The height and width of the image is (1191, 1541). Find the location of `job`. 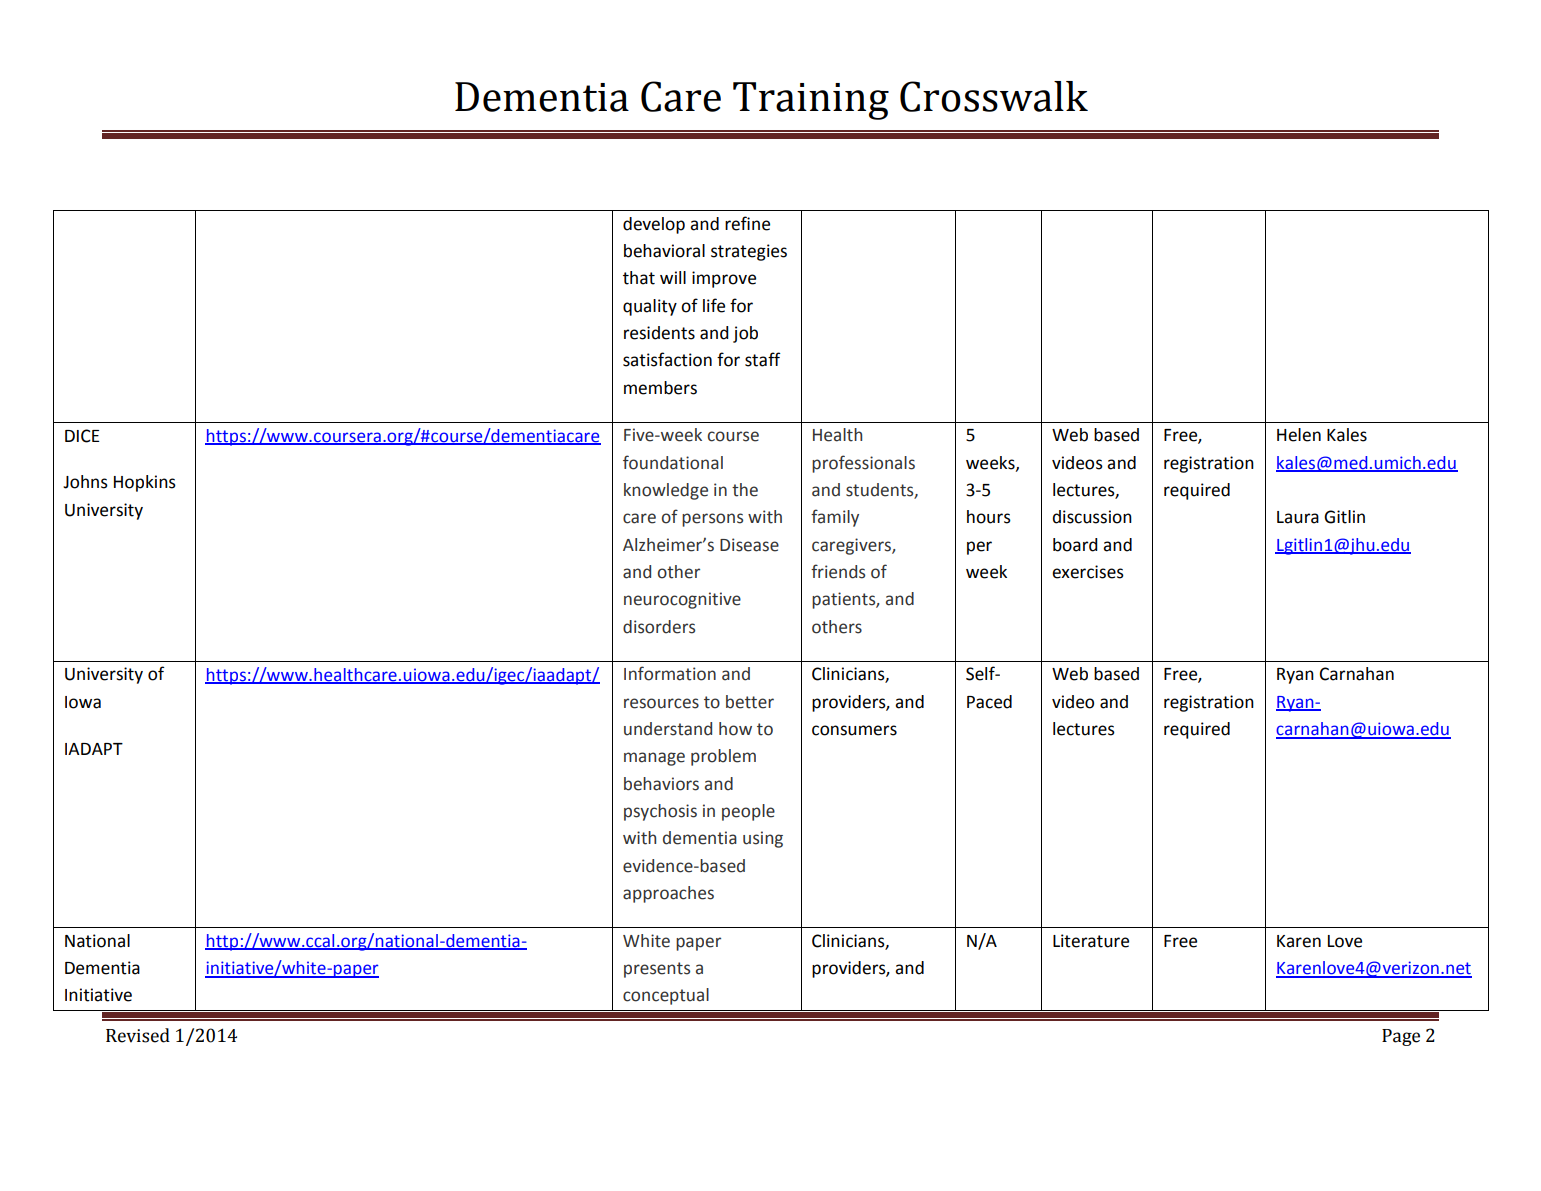

job is located at coordinates (745, 334).
